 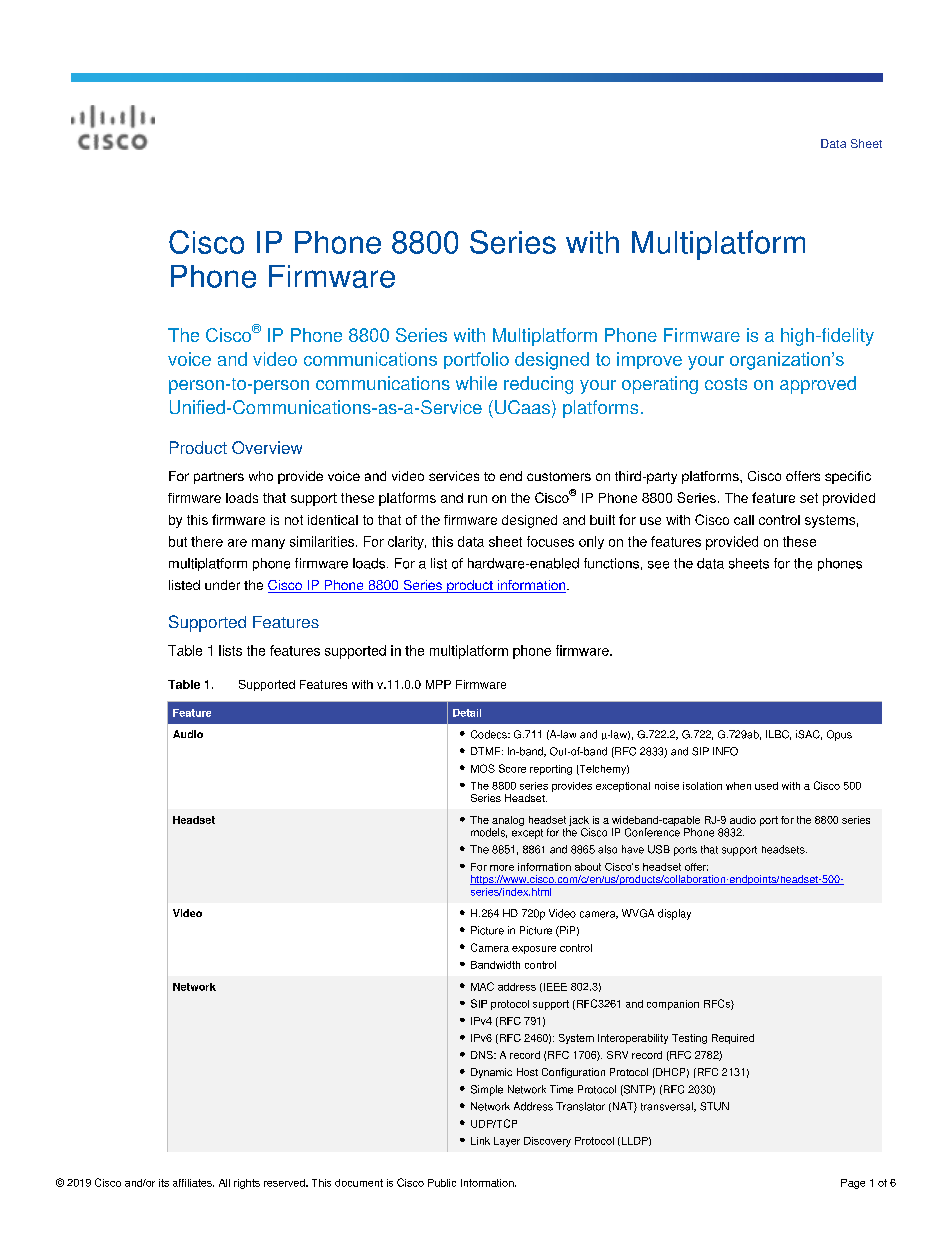 What do you see at coordinates (507, 1142) in the page?
I see `Layer` at bounding box center [507, 1142].
